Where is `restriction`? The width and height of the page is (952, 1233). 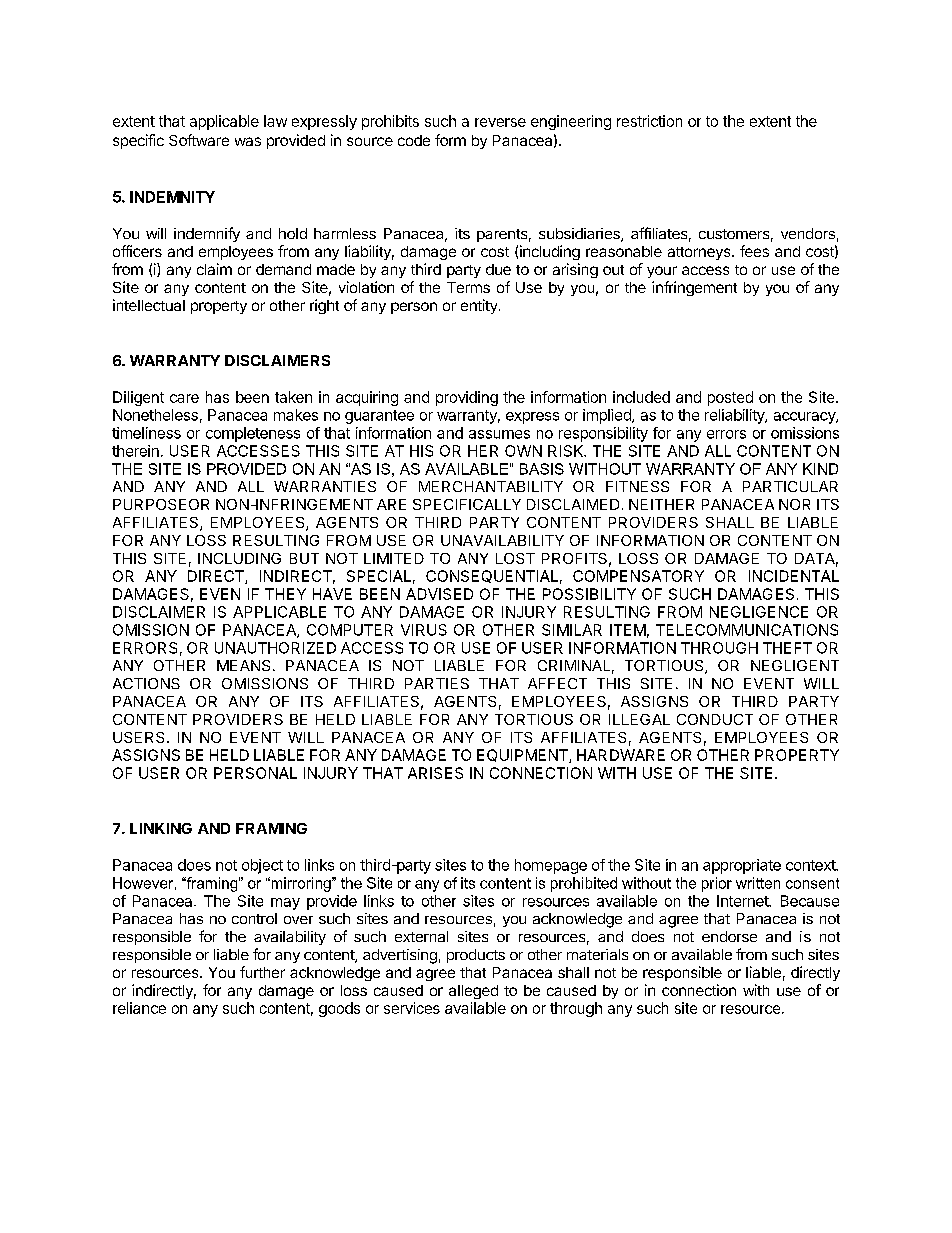
restriction is located at coordinates (649, 121).
